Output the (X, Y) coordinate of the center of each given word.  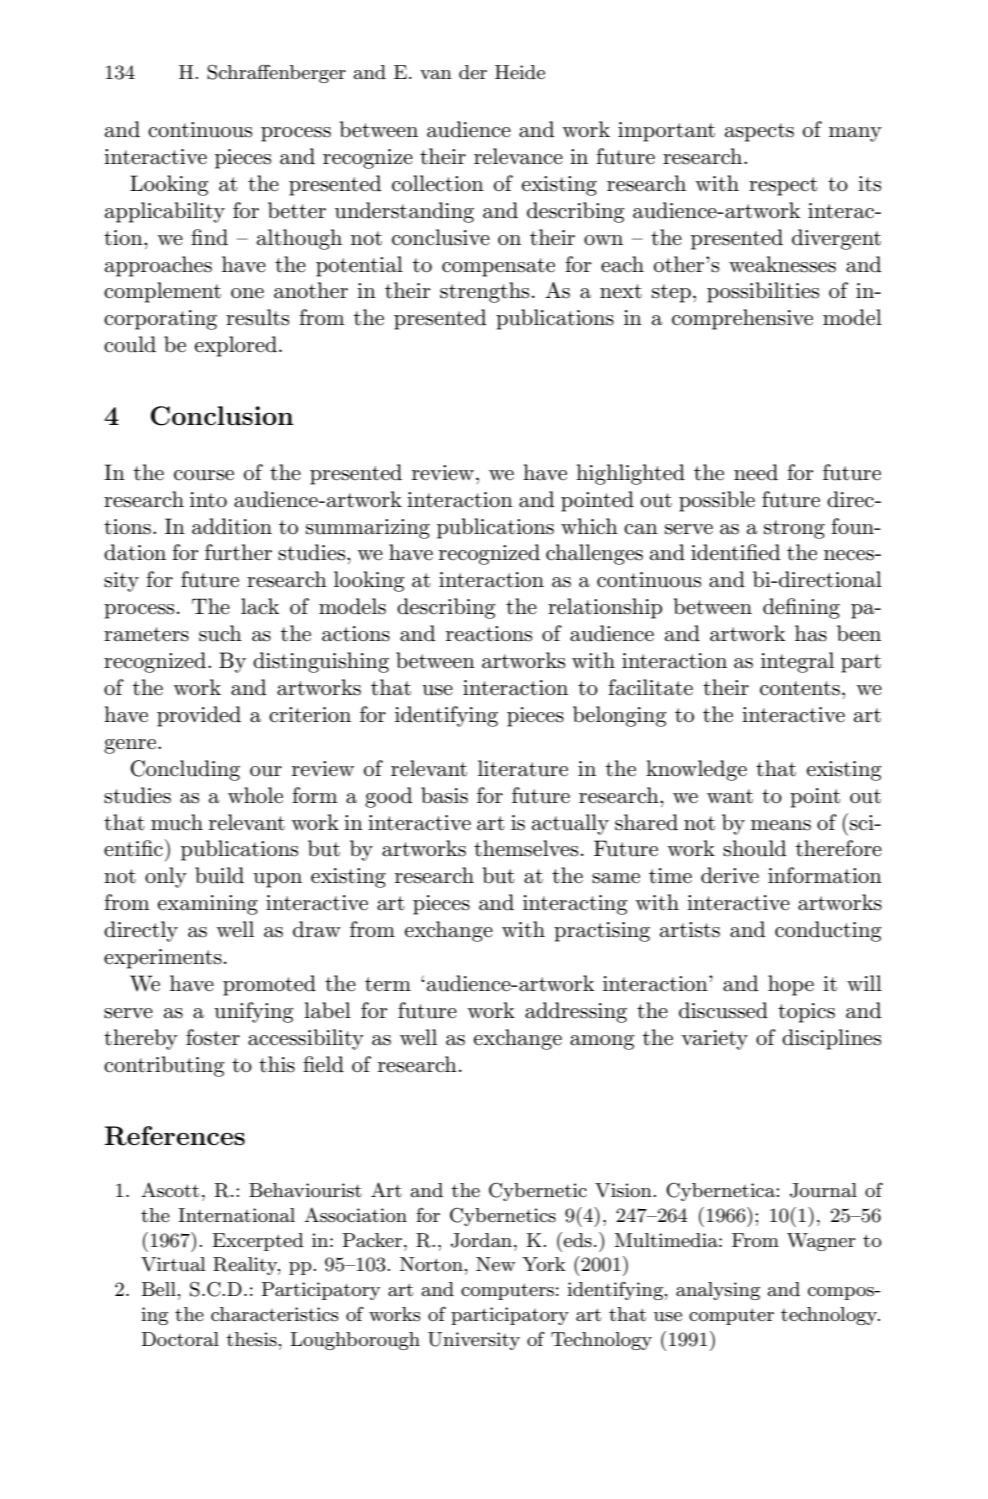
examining (208, 905)
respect (783, 186)
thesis (252, 1339)
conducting (828, 931)
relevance (518, 156)
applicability (165, 212)
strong (794, 529)
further (238, 552)
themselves (526, 848)
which (589, 526)
